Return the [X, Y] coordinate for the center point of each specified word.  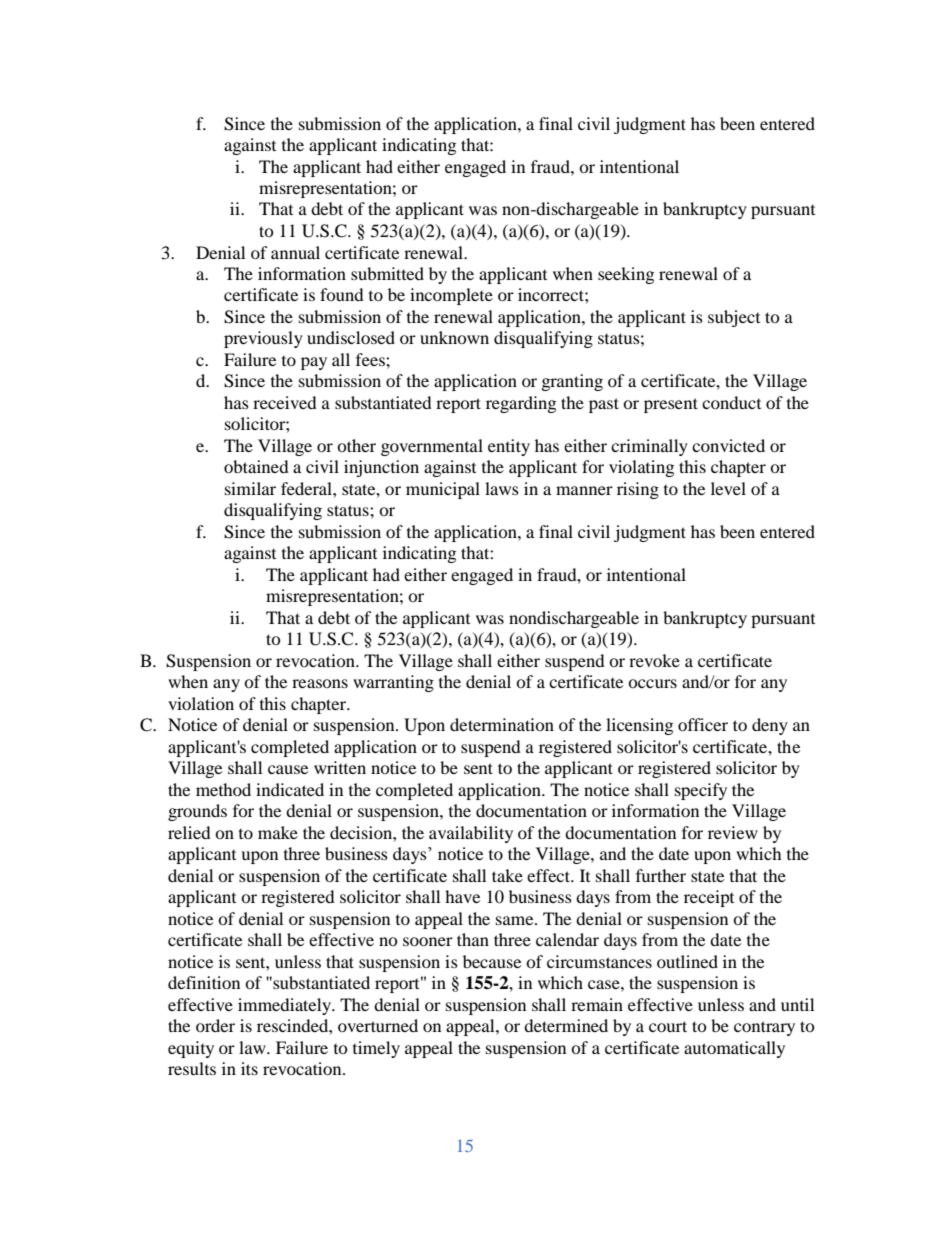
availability [471, 834]
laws [502, 488]
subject [734, 318]
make [278, 832]
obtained [256, 466]
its [249, 1068]
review [733, 832]
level [728, 488]
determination [502, 724]
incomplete [451, 296]
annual [295, 252]
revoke [654, 660]
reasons [320, 683]
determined [566, 1025]
